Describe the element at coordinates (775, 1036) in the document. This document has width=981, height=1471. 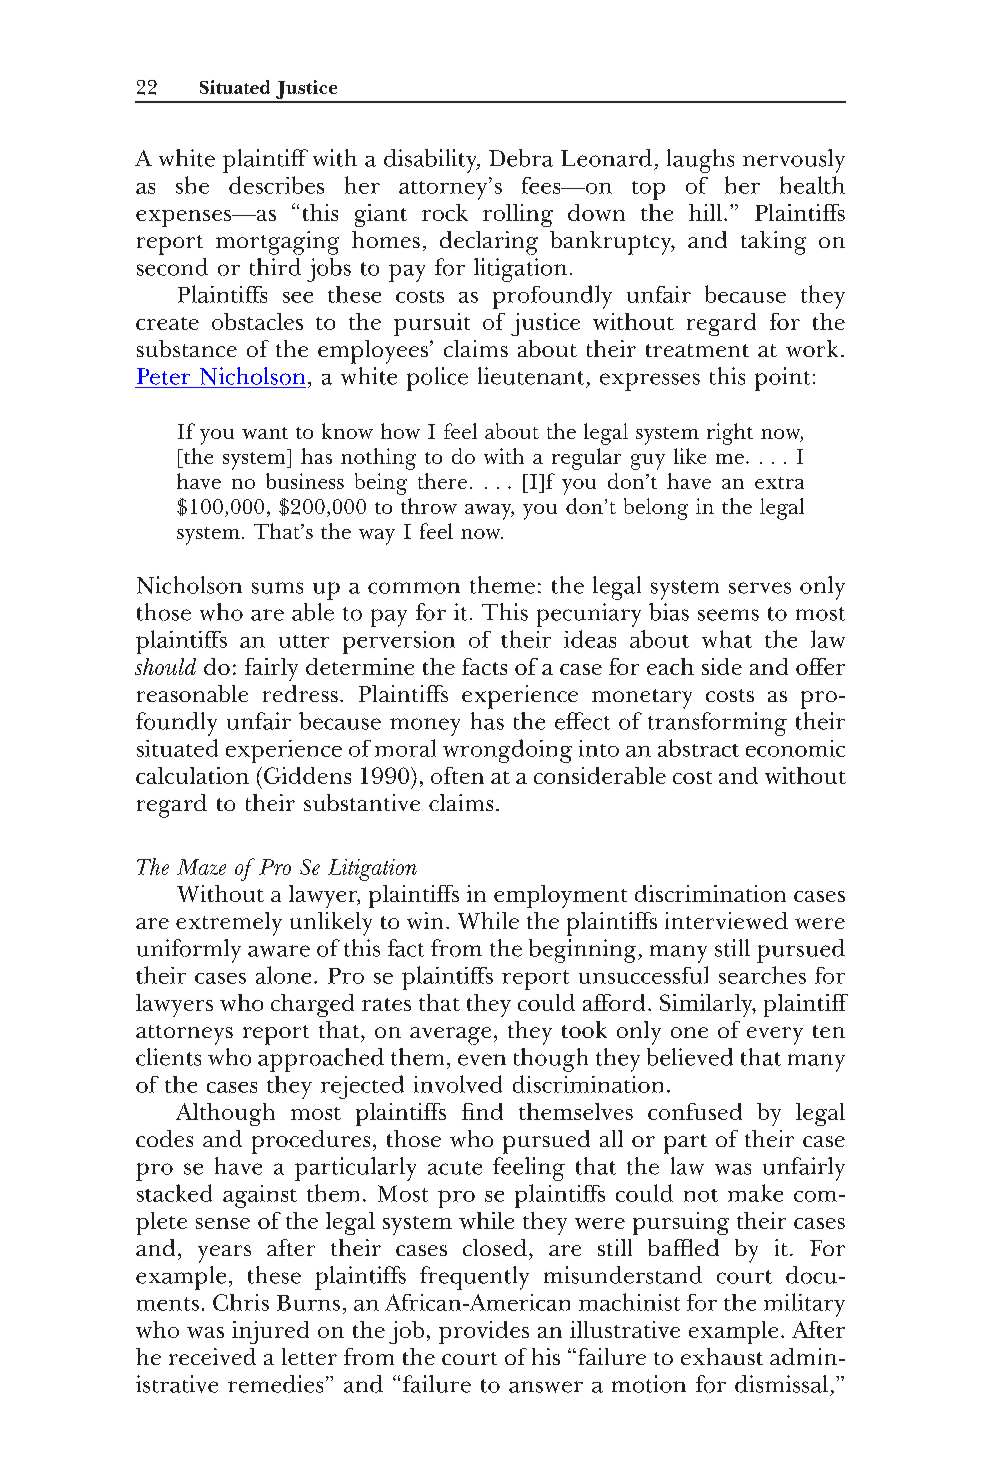
I see `every` at that location.
